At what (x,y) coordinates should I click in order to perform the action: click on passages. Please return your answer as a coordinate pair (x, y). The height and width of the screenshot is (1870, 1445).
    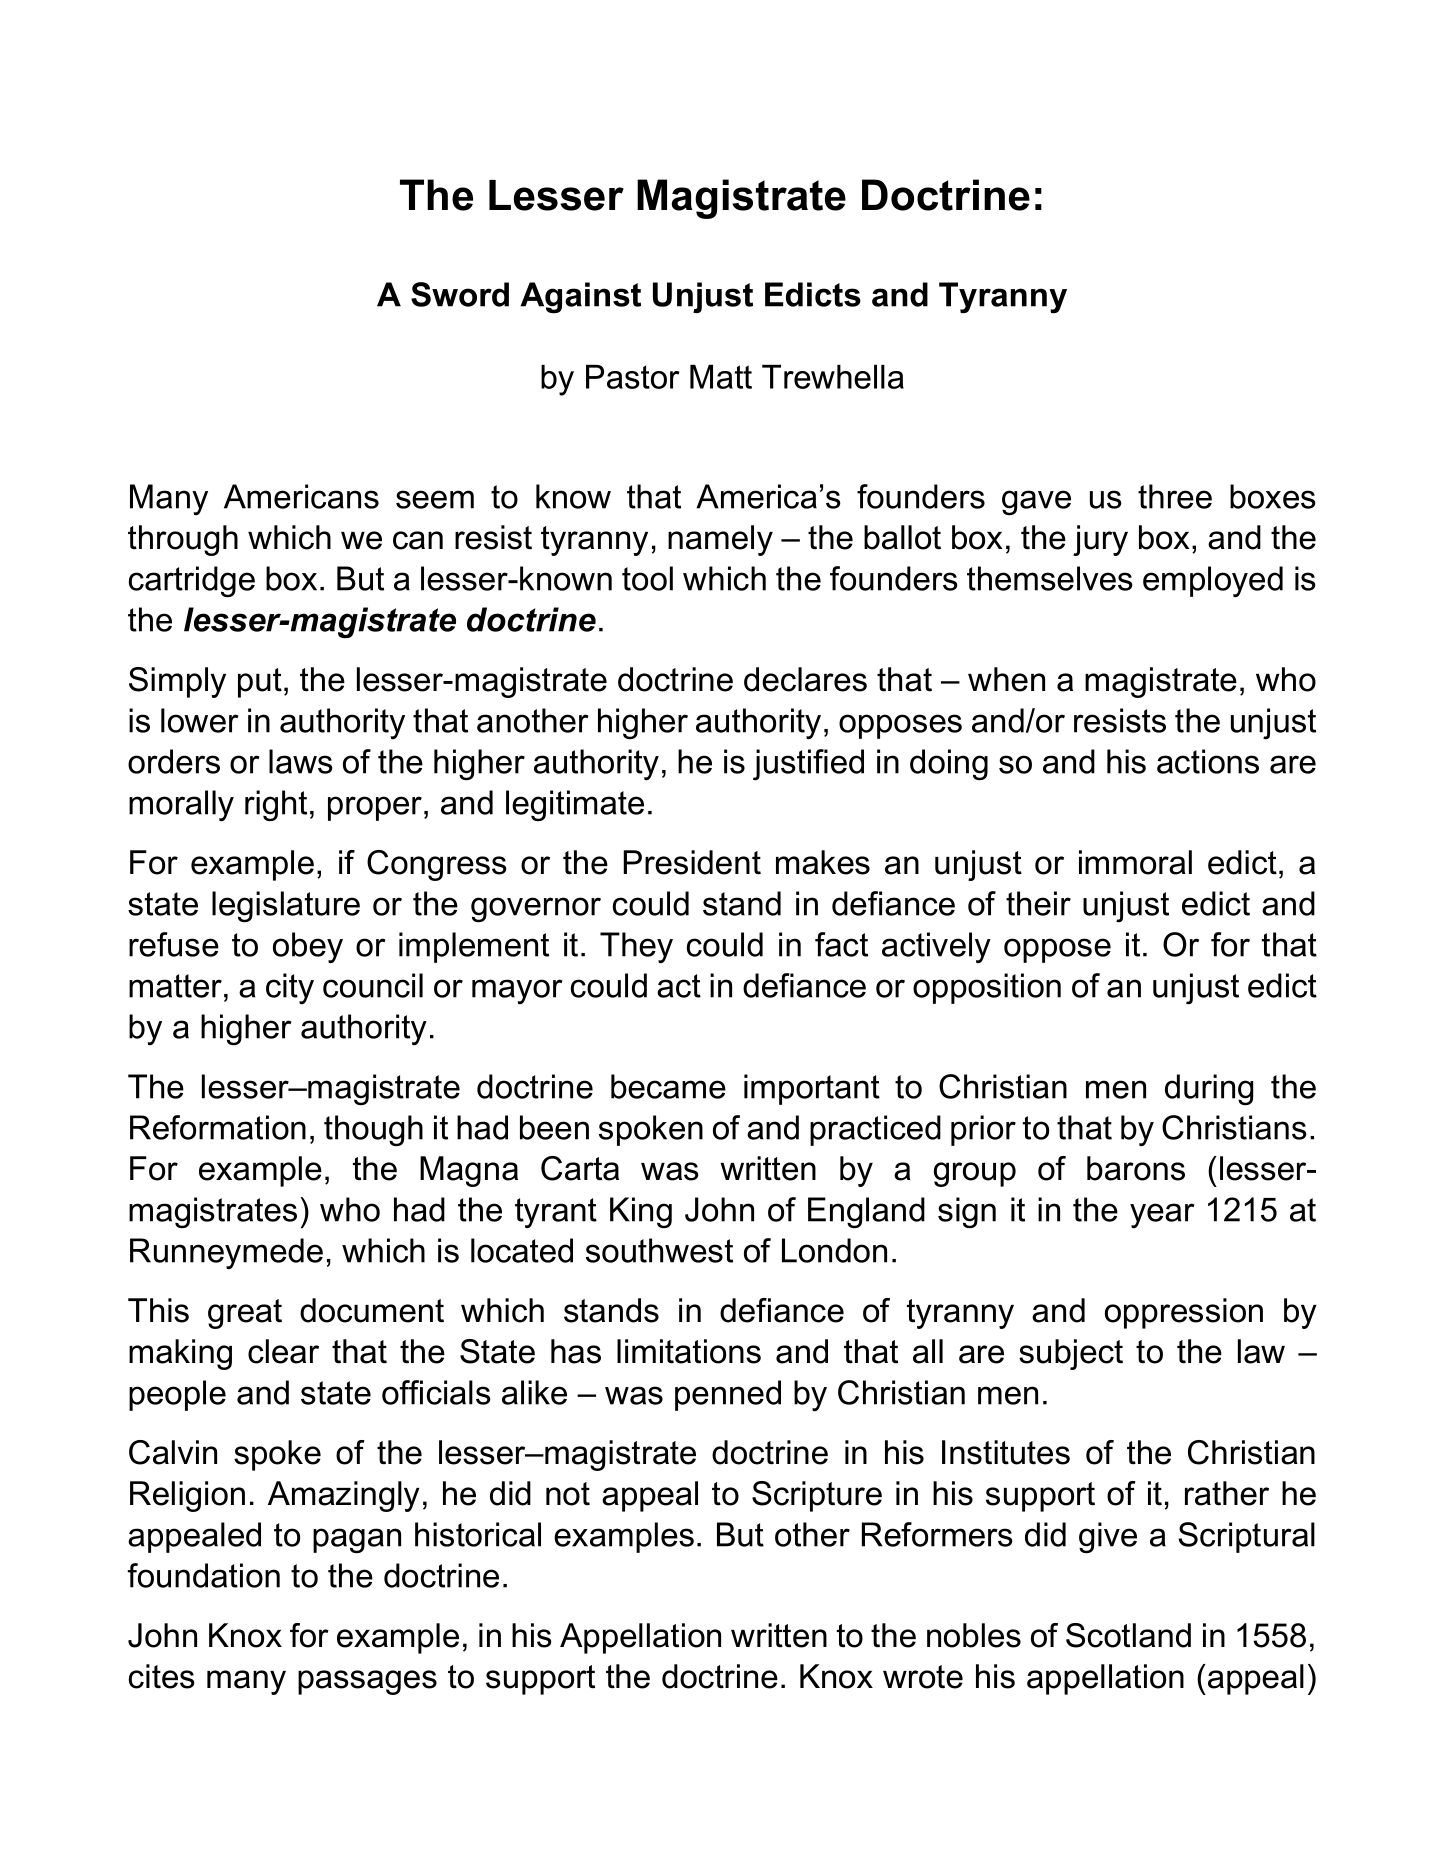
    Looking at the image, I should click on (367, 1682).
